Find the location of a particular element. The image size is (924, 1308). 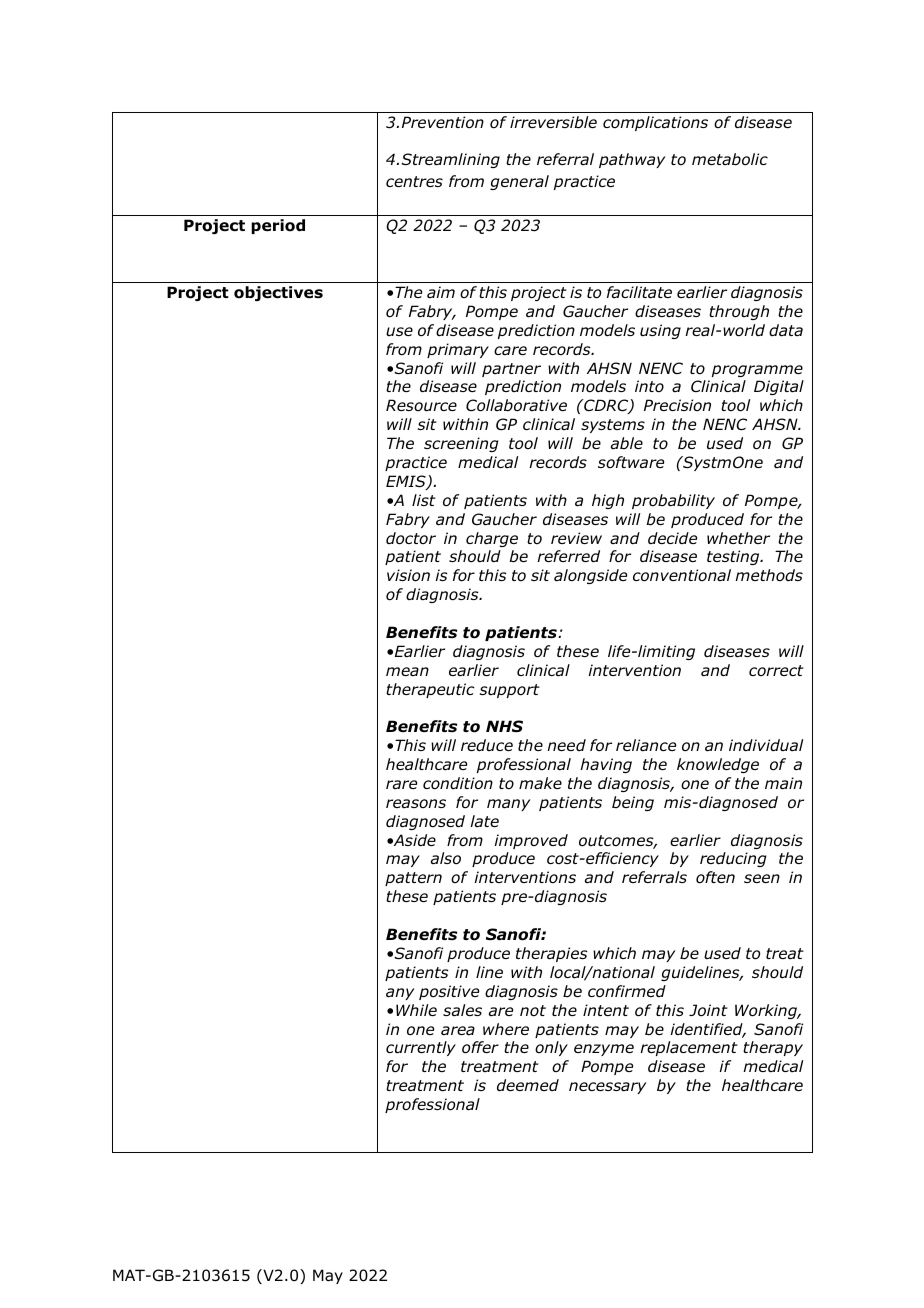

metabolic is located at coordinates (730, 159).
